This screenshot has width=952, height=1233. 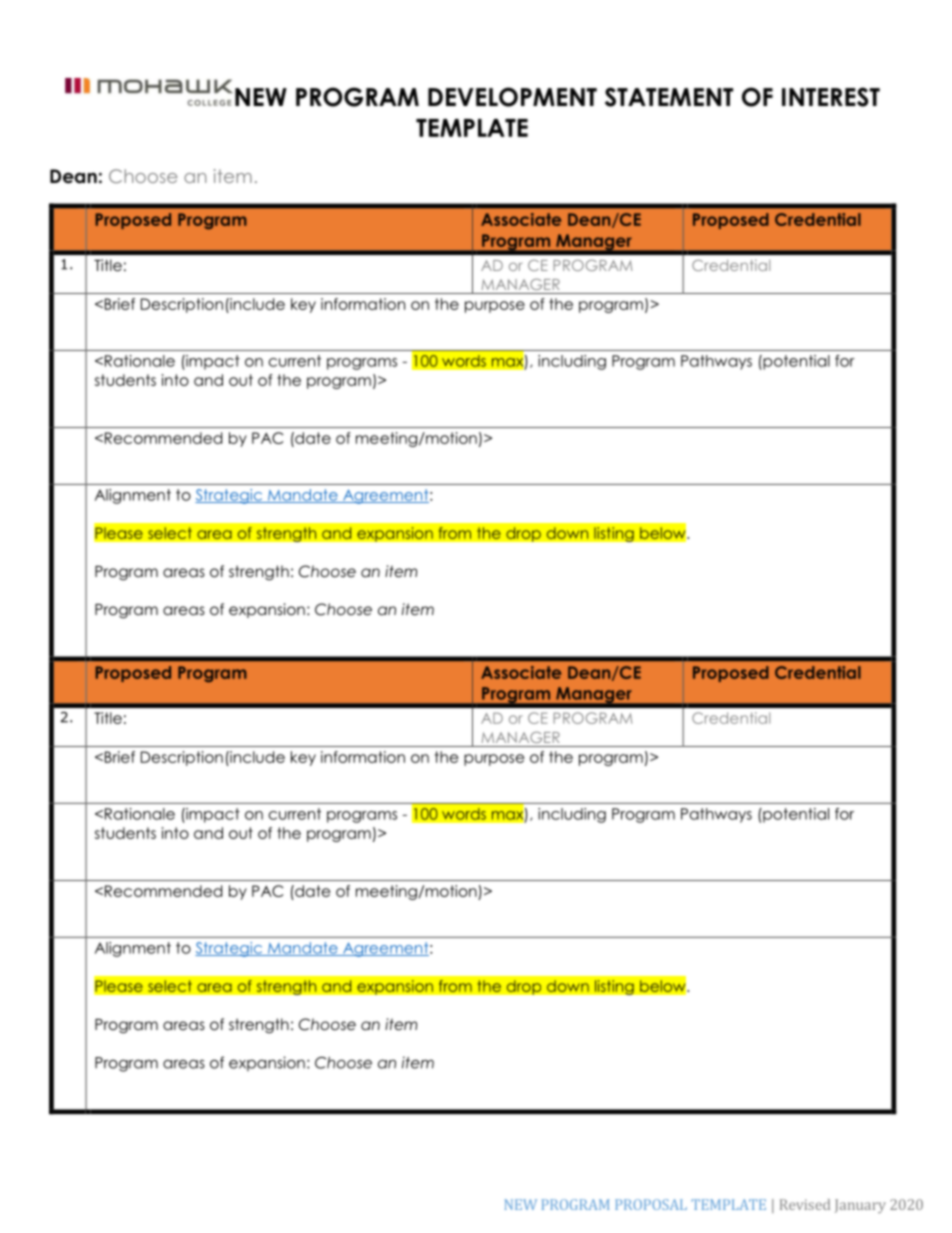 I want to click on DEVELOPMENT, so click(x=512, y=97).
